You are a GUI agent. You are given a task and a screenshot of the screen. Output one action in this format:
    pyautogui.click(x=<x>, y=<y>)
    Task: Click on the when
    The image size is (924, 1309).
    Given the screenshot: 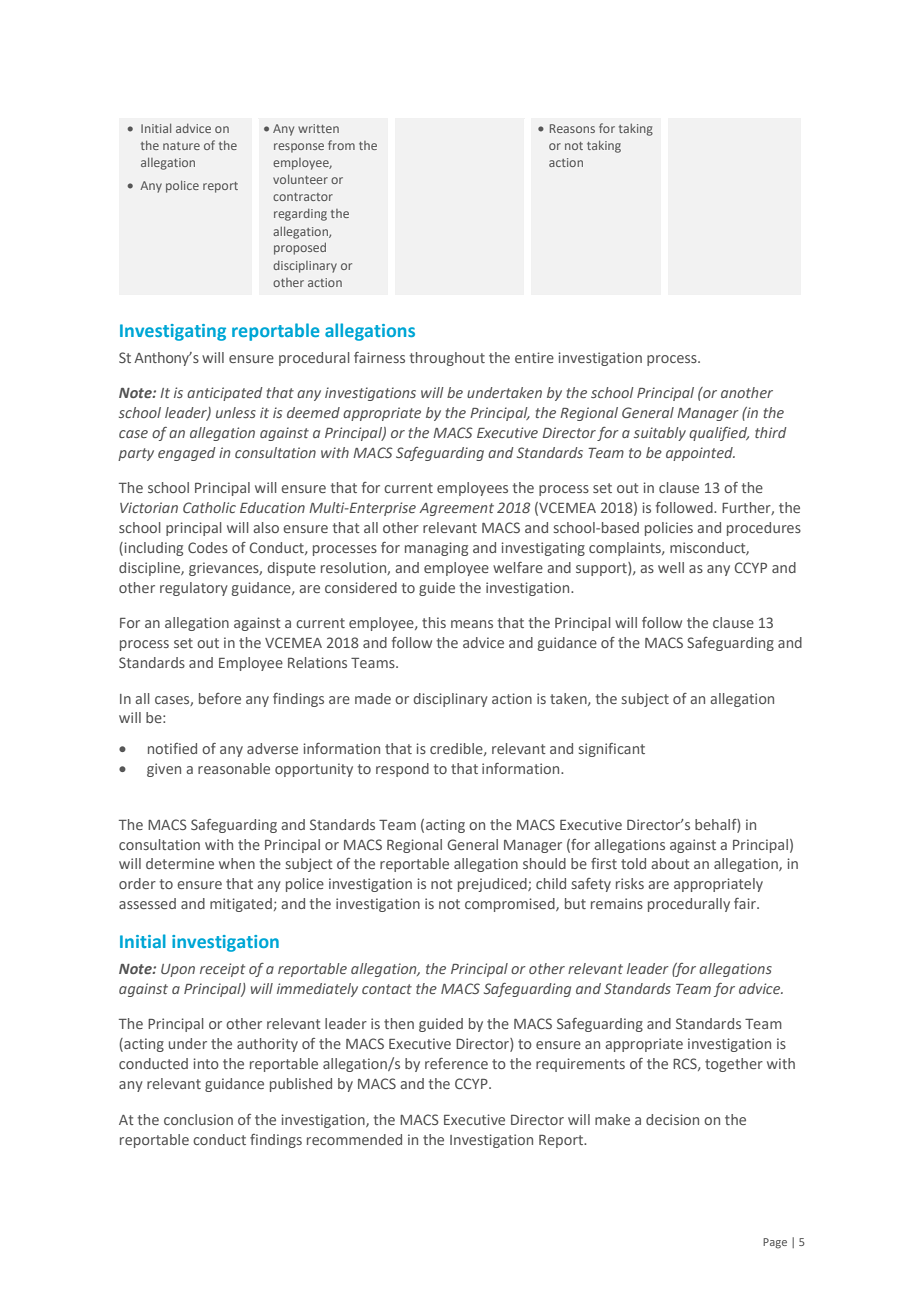 What is the action you would take?
    pyautogui.click(x=237, y=863)
